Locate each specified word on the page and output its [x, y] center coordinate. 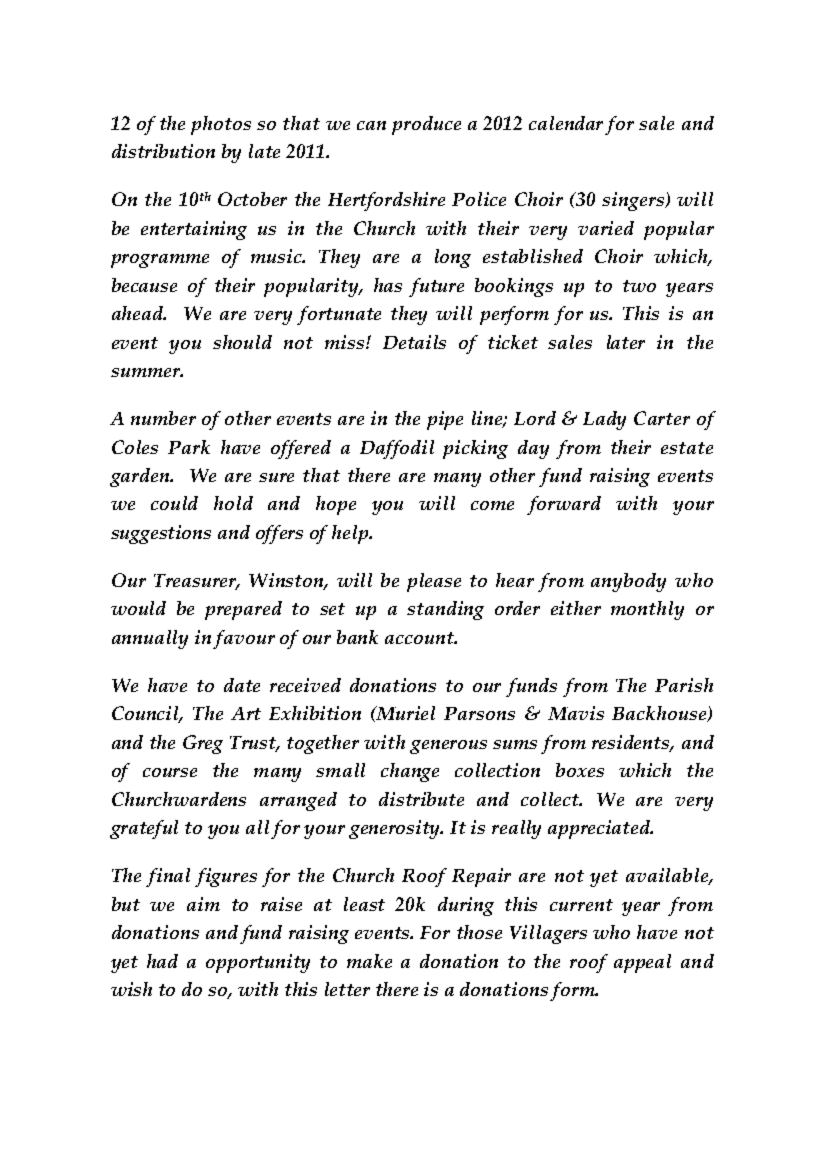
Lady [604, 420]
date [242, 685]
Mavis [576, 713]
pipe [445, 420]
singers [634, 201]
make [369, 961]
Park [189, 447]
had [162, 961]
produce [426, 125]
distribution [163, 151]
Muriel [405, 713]
